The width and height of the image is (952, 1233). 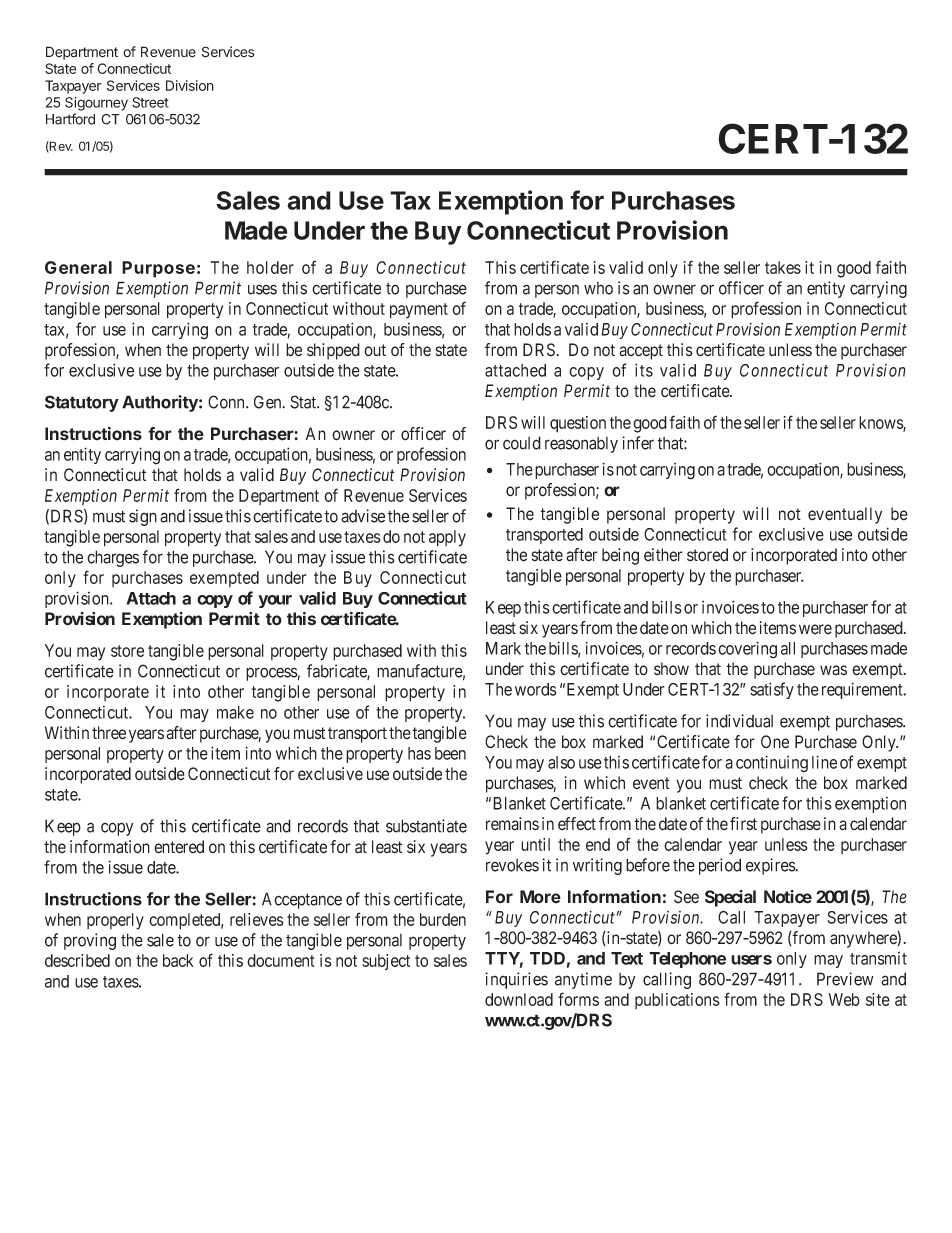 What do you see at coordinates (235, 712) in the image?
I see `make` at bounding box center [235, 712].
